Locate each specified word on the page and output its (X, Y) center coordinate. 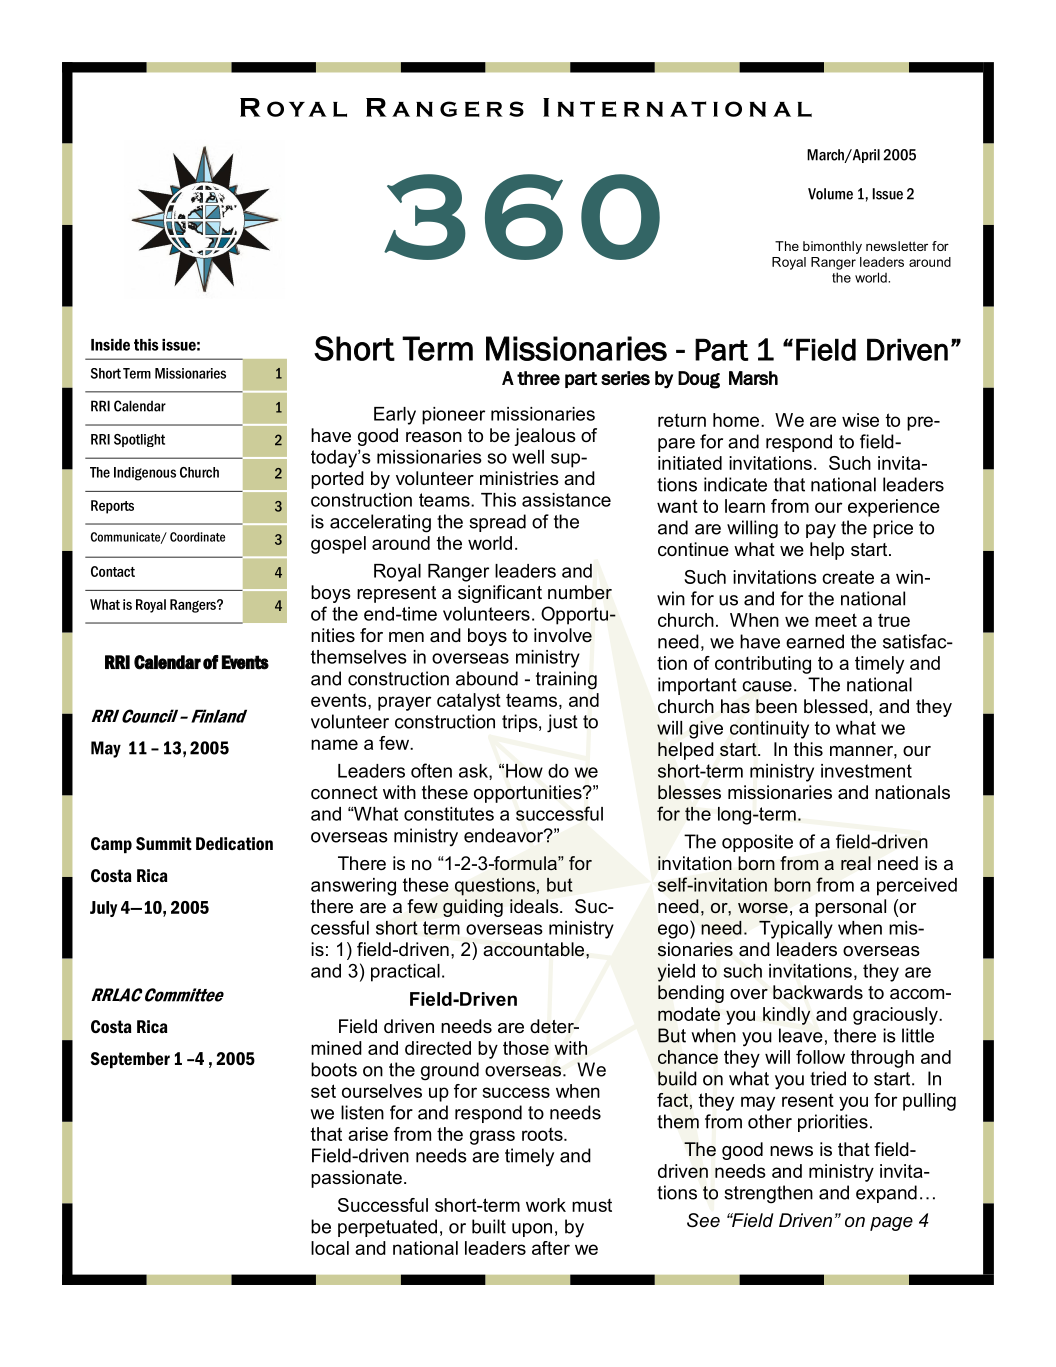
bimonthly (832, 247)
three (538, 378)
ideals (535, 906)
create (848, 577)
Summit (164, 843)
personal (850, 908)
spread (497, 523)
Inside (110, 345)
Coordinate (197, 537)
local (330, 1248)
